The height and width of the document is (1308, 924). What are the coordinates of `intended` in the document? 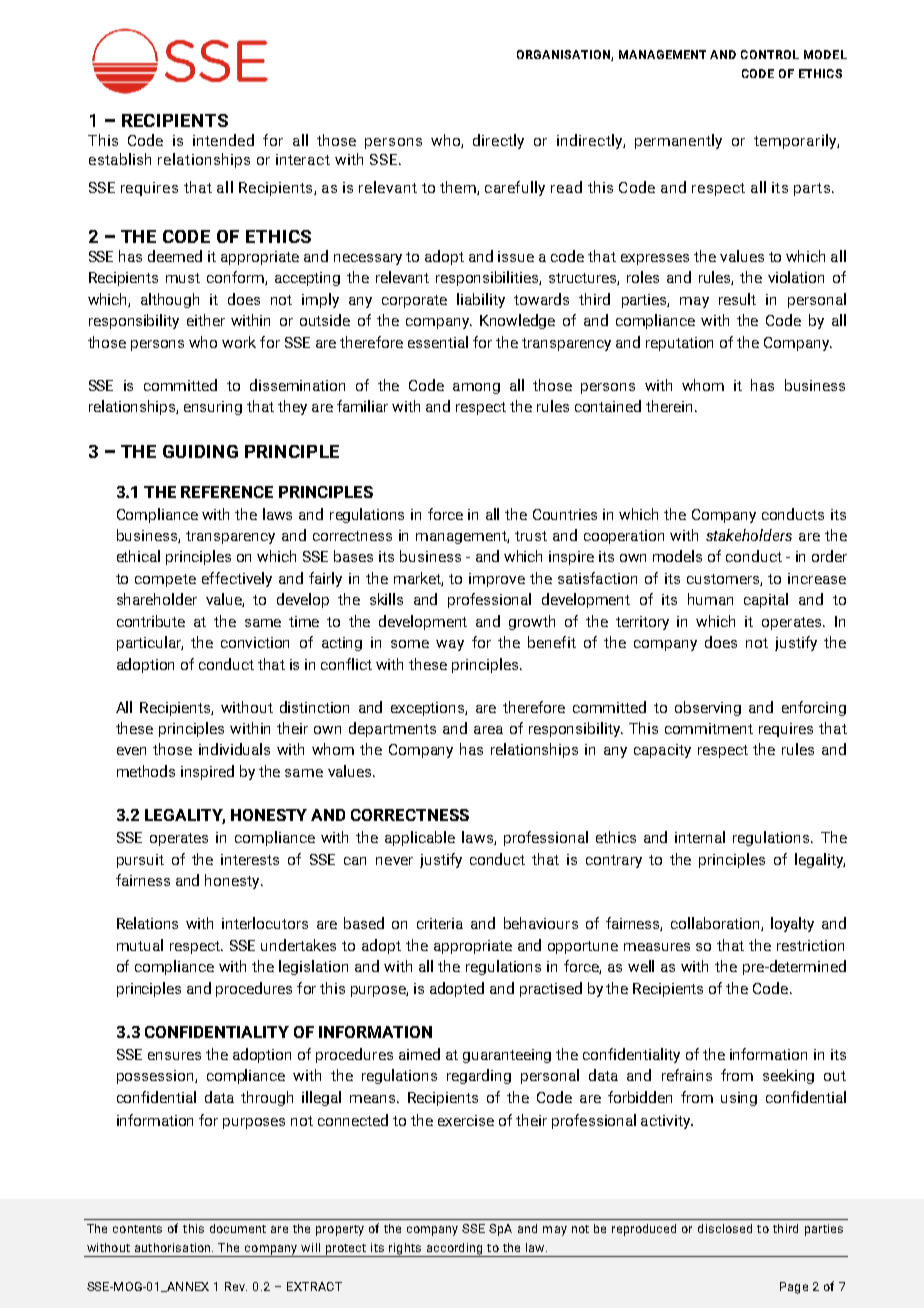 It's located at (223, 140).
